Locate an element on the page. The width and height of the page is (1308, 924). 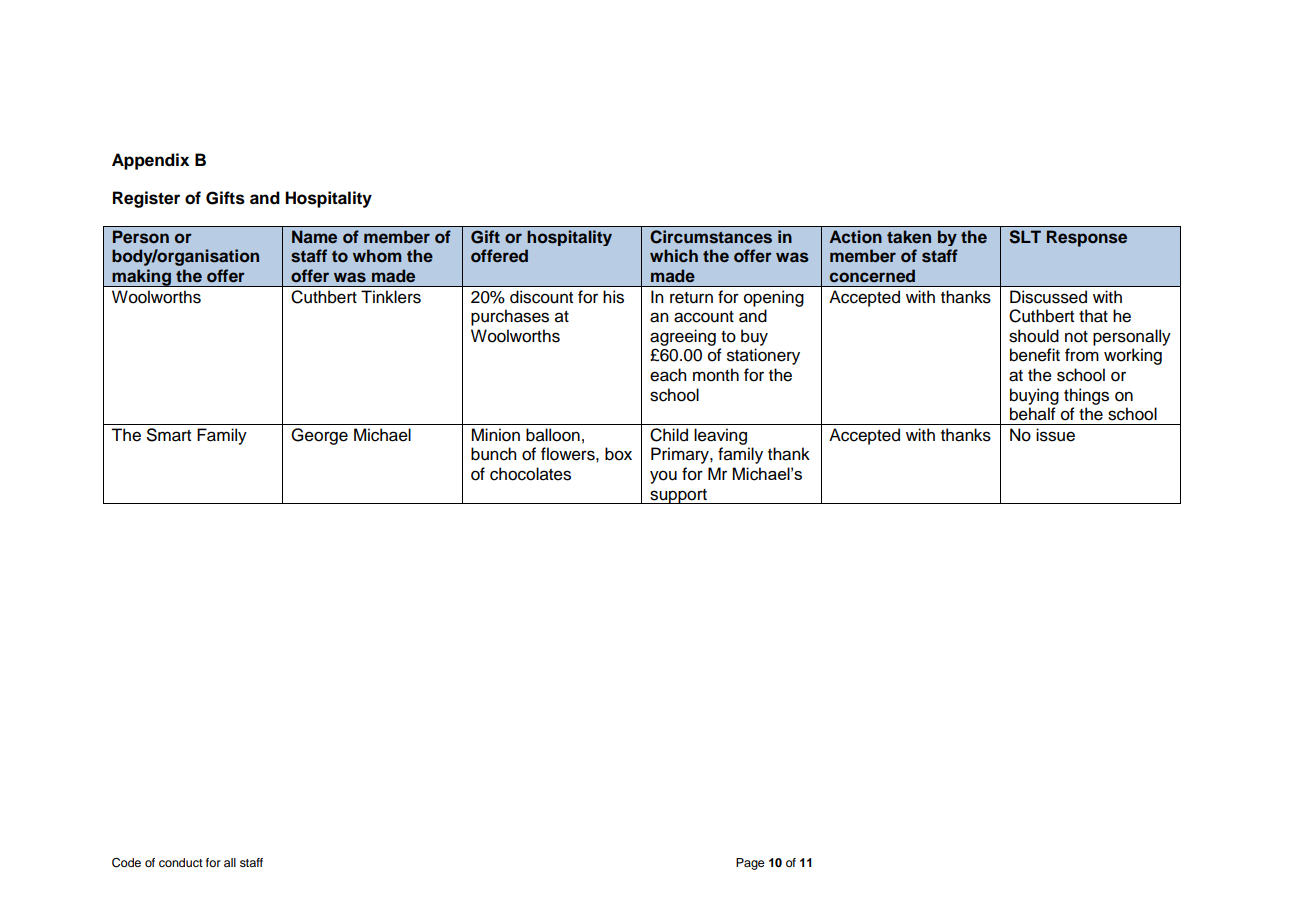
agreeing is located at coordinates (683, 337).
